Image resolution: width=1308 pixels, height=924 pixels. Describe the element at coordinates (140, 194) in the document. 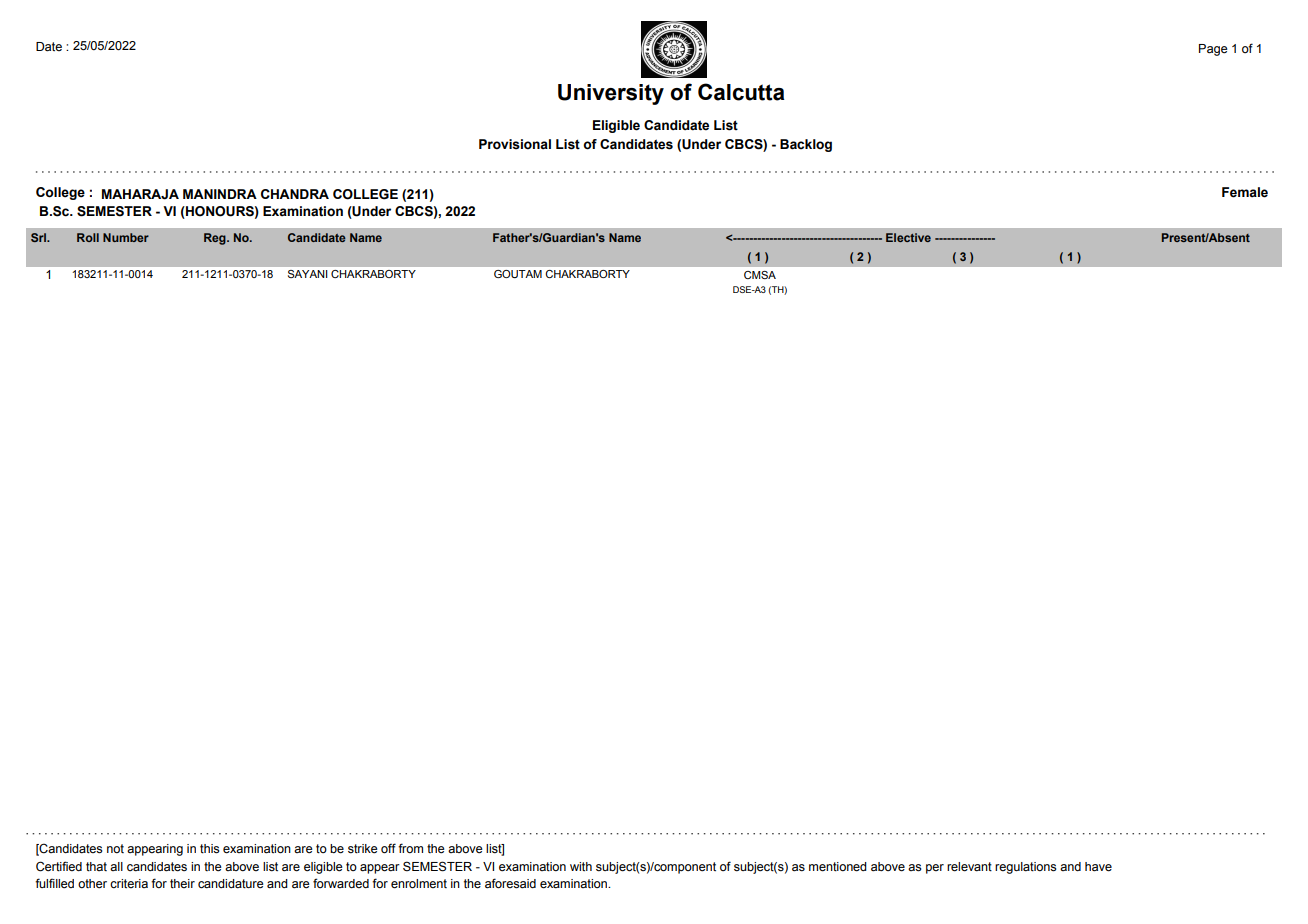

I see `MAHARAJA` at that location.
